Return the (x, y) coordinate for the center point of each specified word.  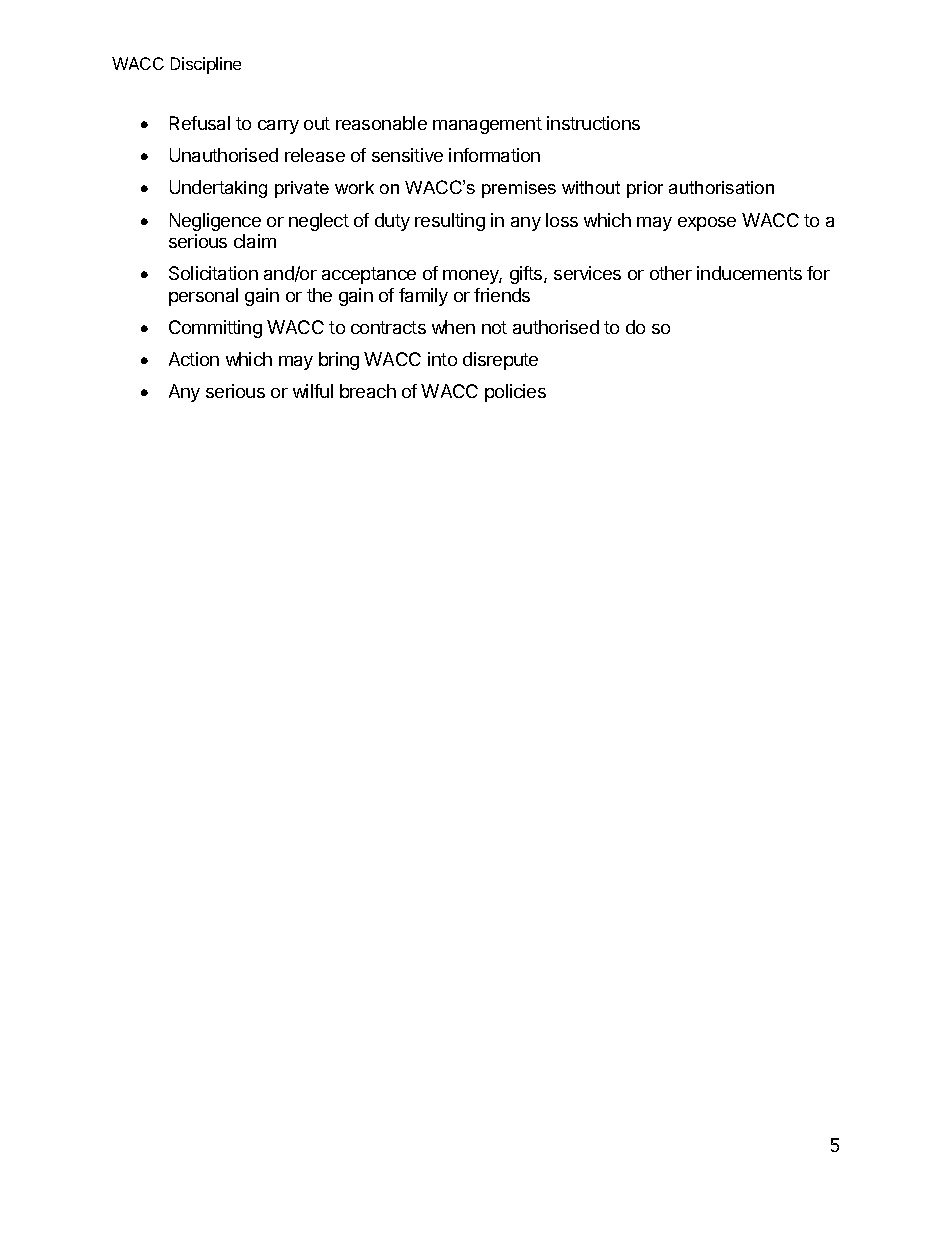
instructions (593, 123)
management (487, 125)
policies (515, 393)
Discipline (206, 65)
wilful (313, 391)
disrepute (500, 361)
